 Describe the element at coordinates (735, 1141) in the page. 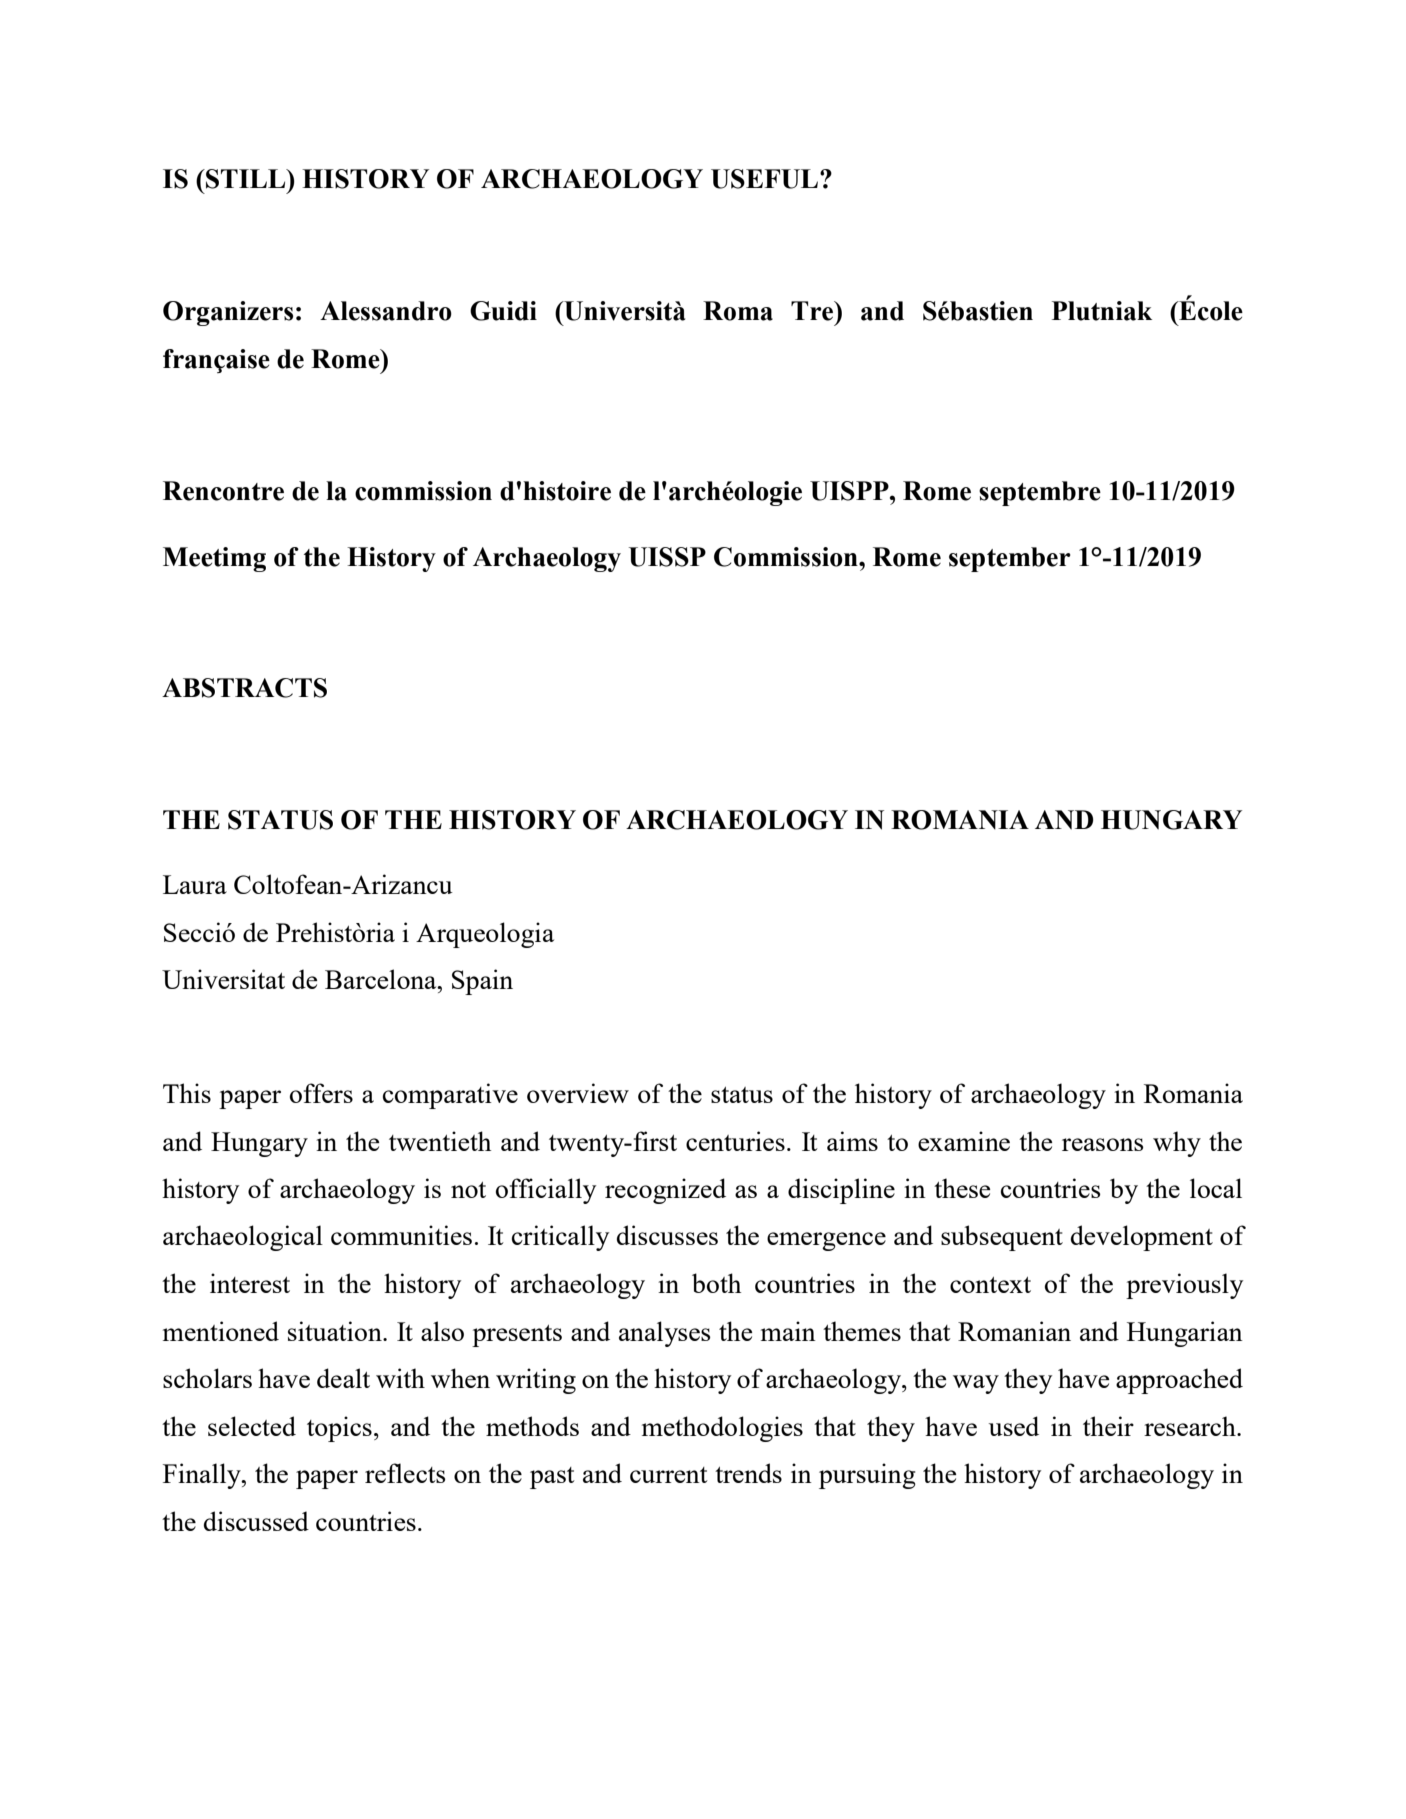

I see `centuries` at that location.
